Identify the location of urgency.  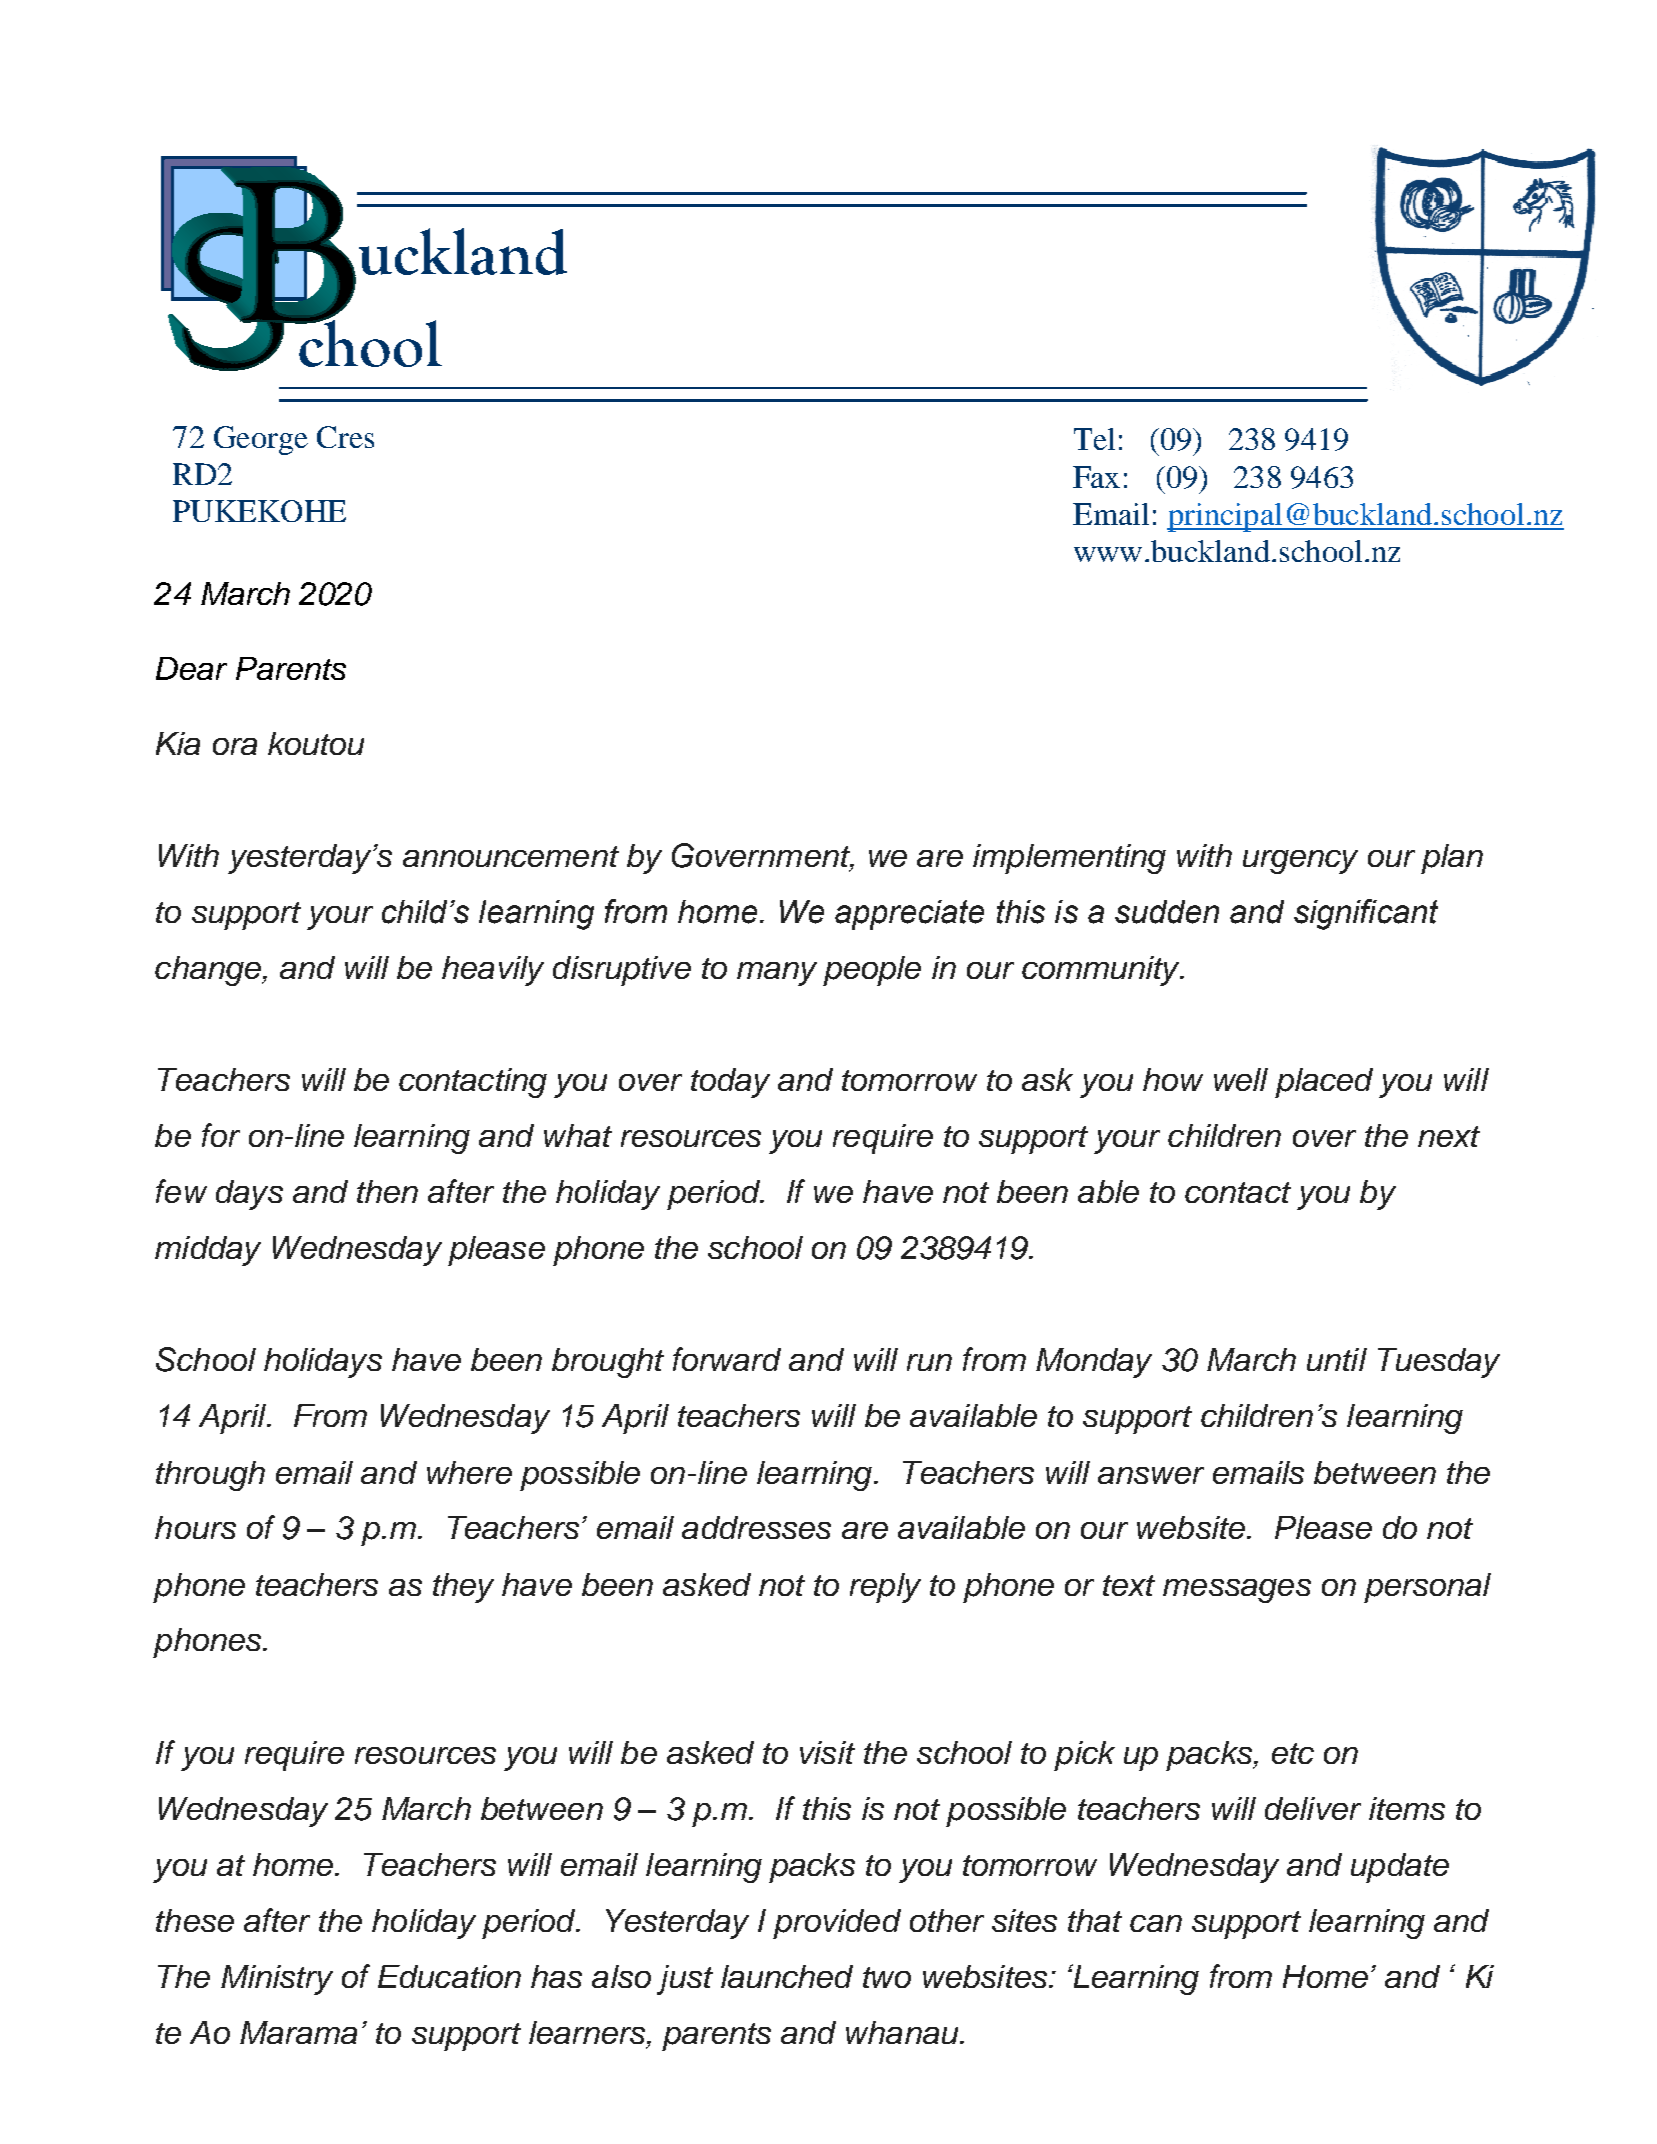
(1300, 862).
